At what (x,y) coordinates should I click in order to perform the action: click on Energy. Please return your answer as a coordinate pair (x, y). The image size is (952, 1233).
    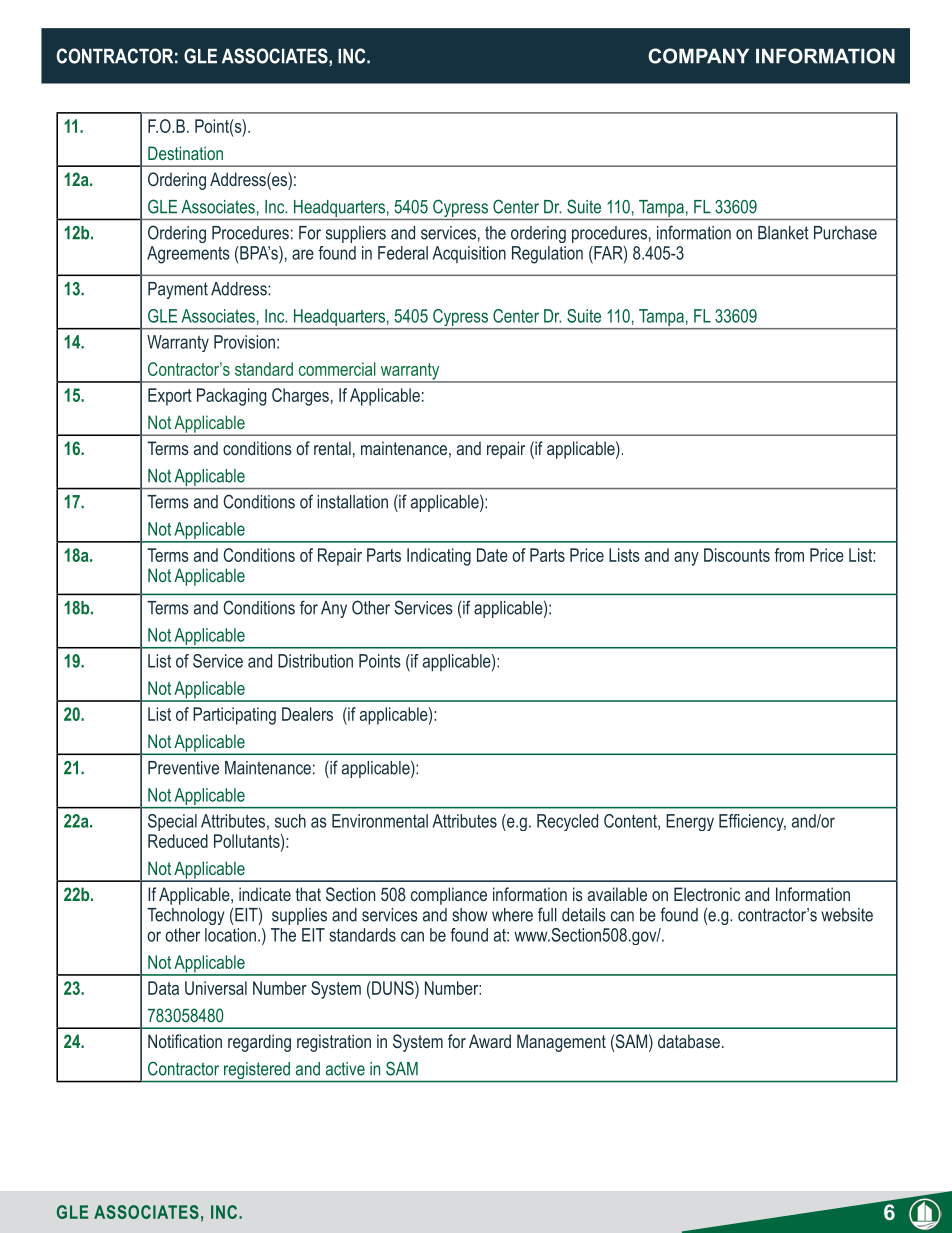
    Looking at the image, I should click on (690, 822).
